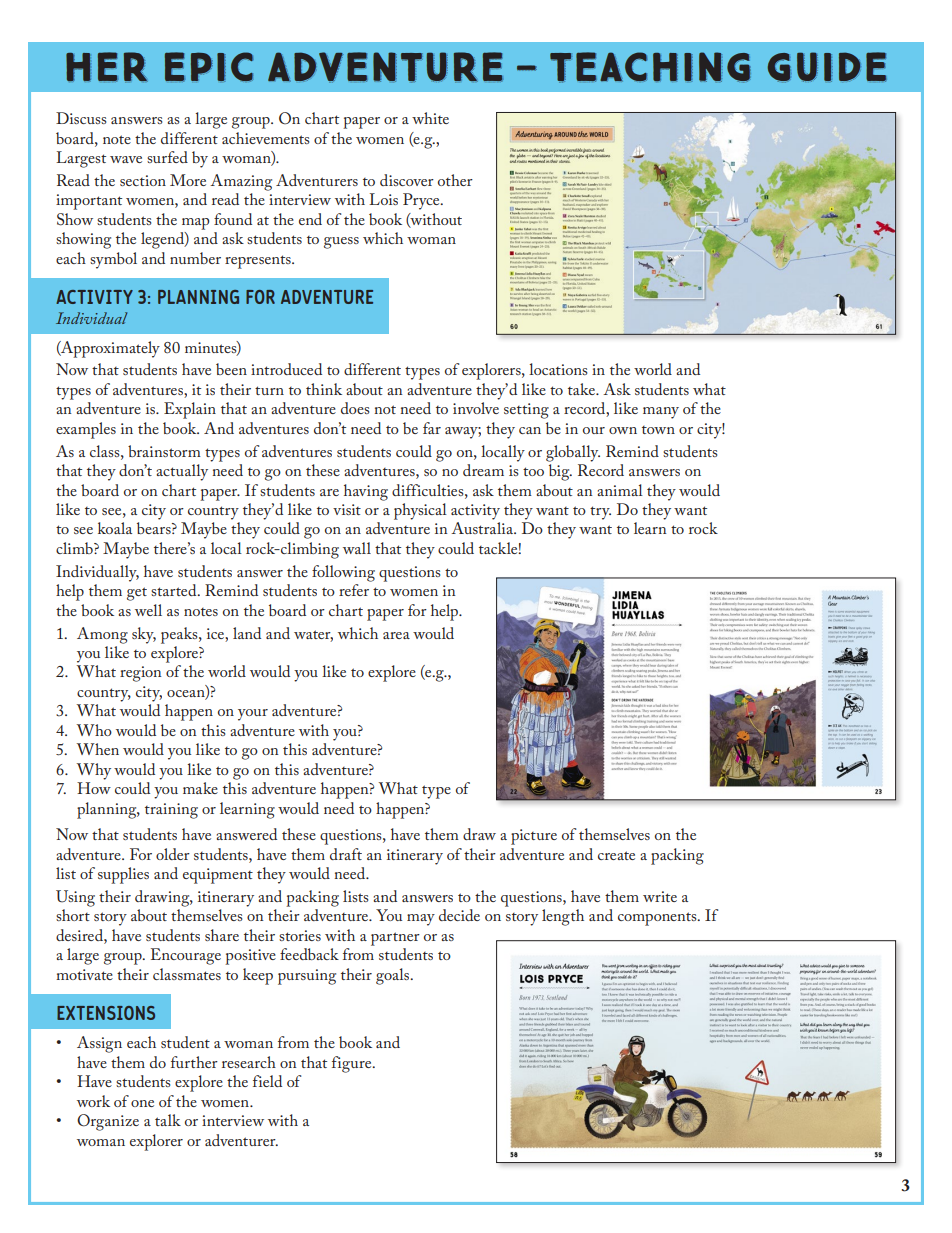 The height and width of the page is (1233, 952). Describe the element at coordinates (168, 1120) in the page. I see `talk` at that location.
